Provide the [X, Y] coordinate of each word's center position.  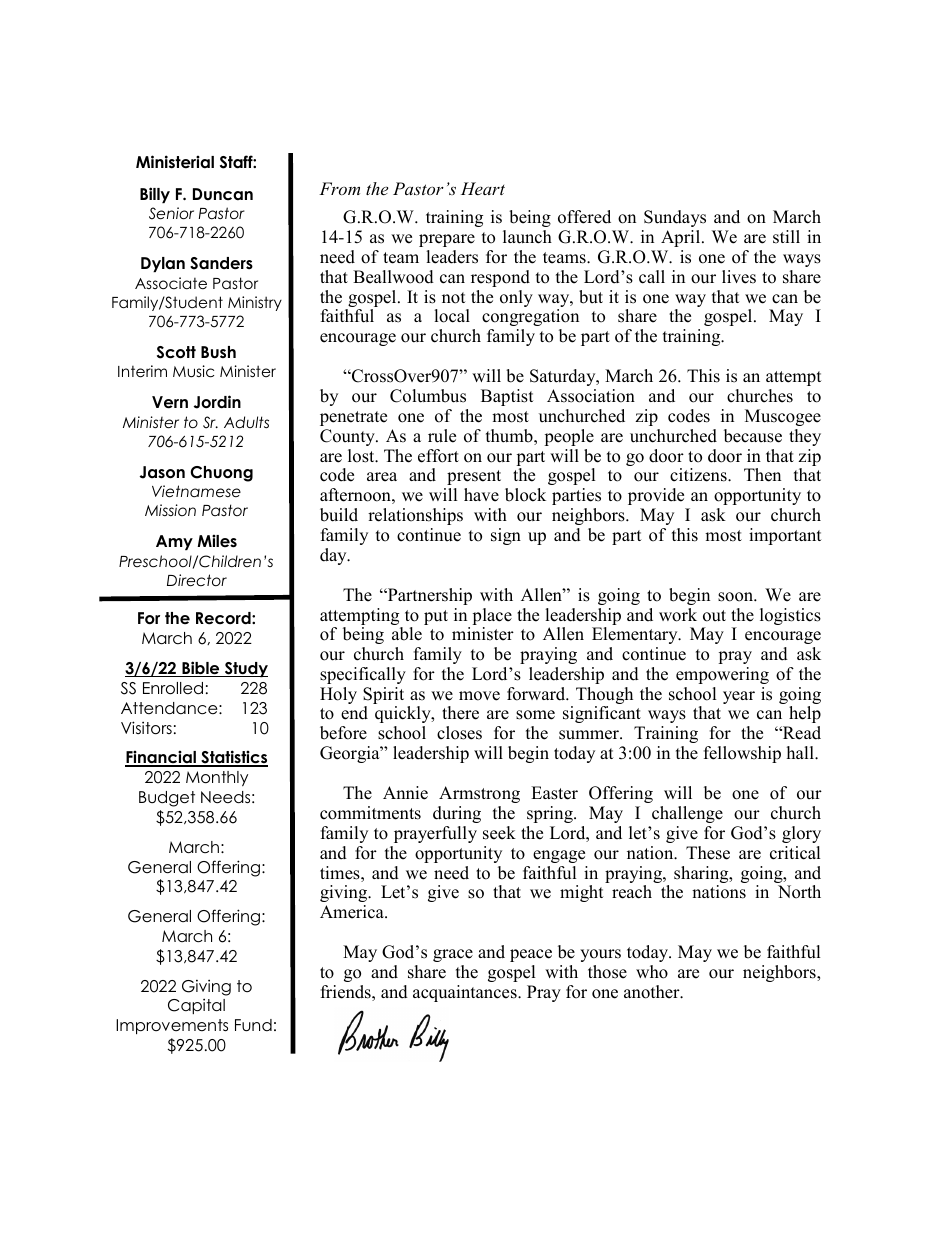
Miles [217, 540]
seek [499, 833]
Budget [167, 799]
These [708, 853]
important [785, 536]
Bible [201, 669]
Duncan [223, 194]
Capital [196, 1006]
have [481, 495]
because [753, 436]
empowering [722, 675]
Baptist [507, 397]
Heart [483, 188]
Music [193, 371]
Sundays [675, 218]
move [479, 696]
